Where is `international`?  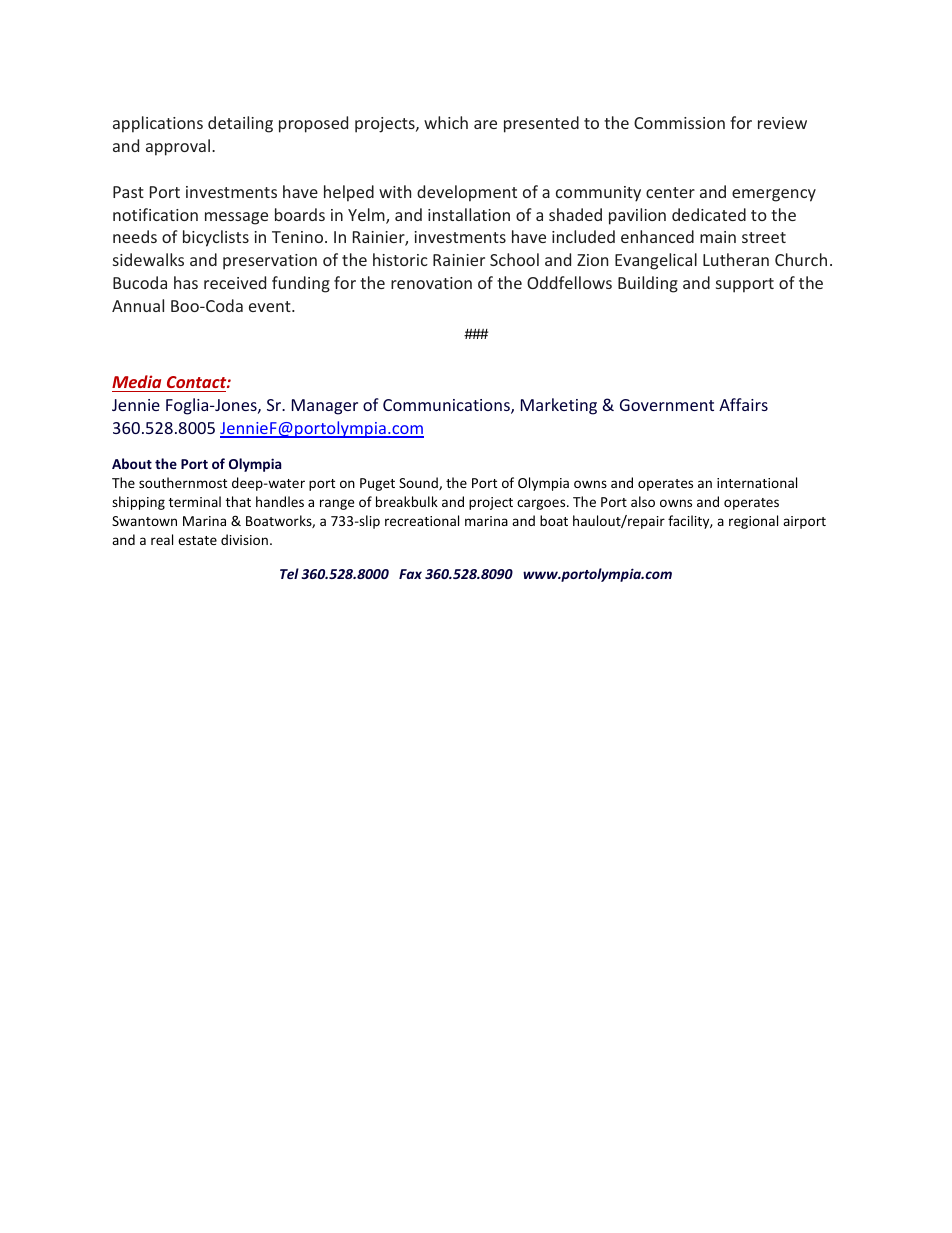 international is located at coordinates (757, 482).
